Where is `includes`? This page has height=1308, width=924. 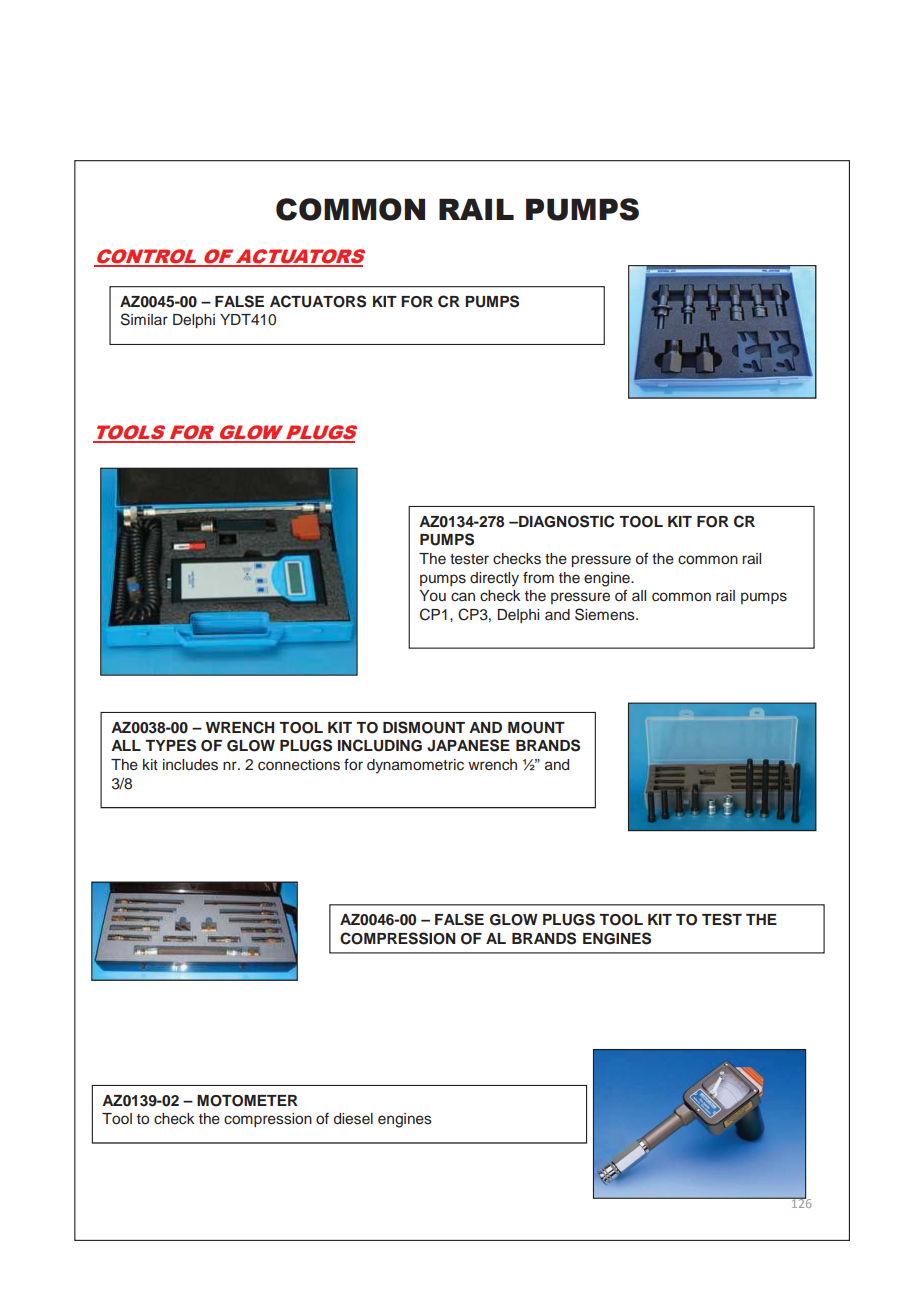
includes is located at coordinates (190, 765).
